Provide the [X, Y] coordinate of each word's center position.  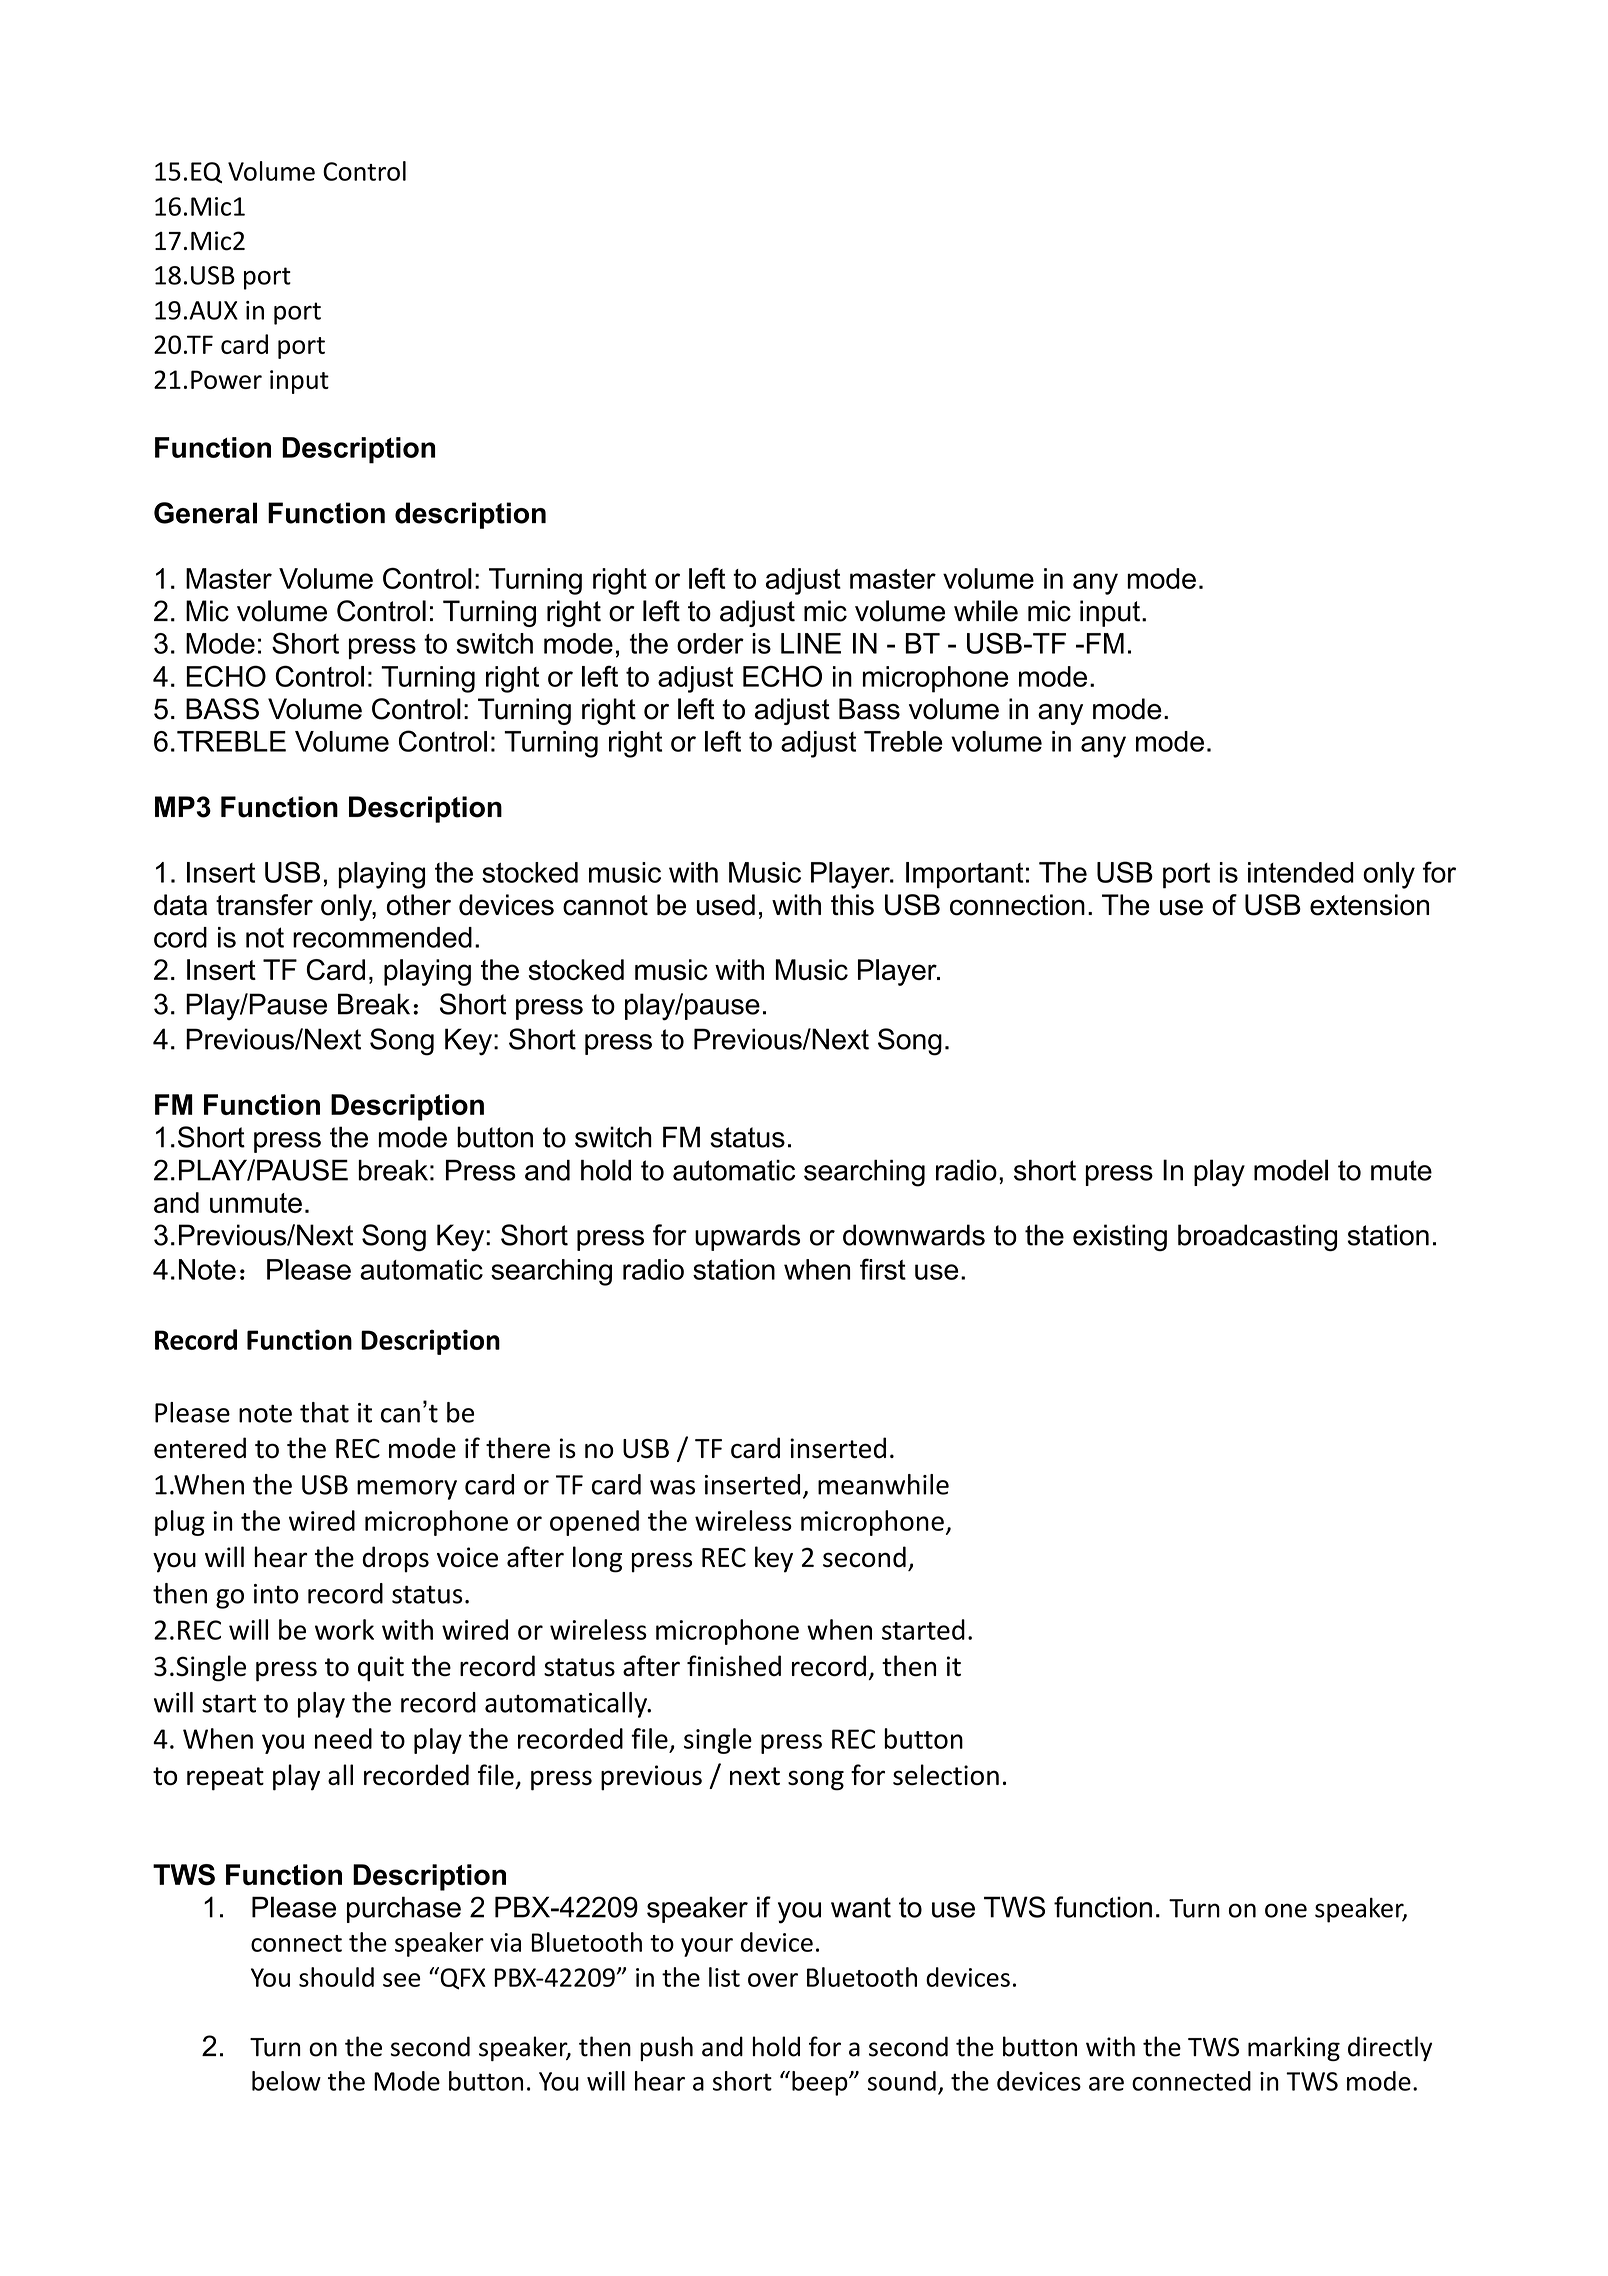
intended [1301, 872]
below [286, 2081]
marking [1294, 2048]
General [205, 513]
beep [821, 2083]
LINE [811, 643]
